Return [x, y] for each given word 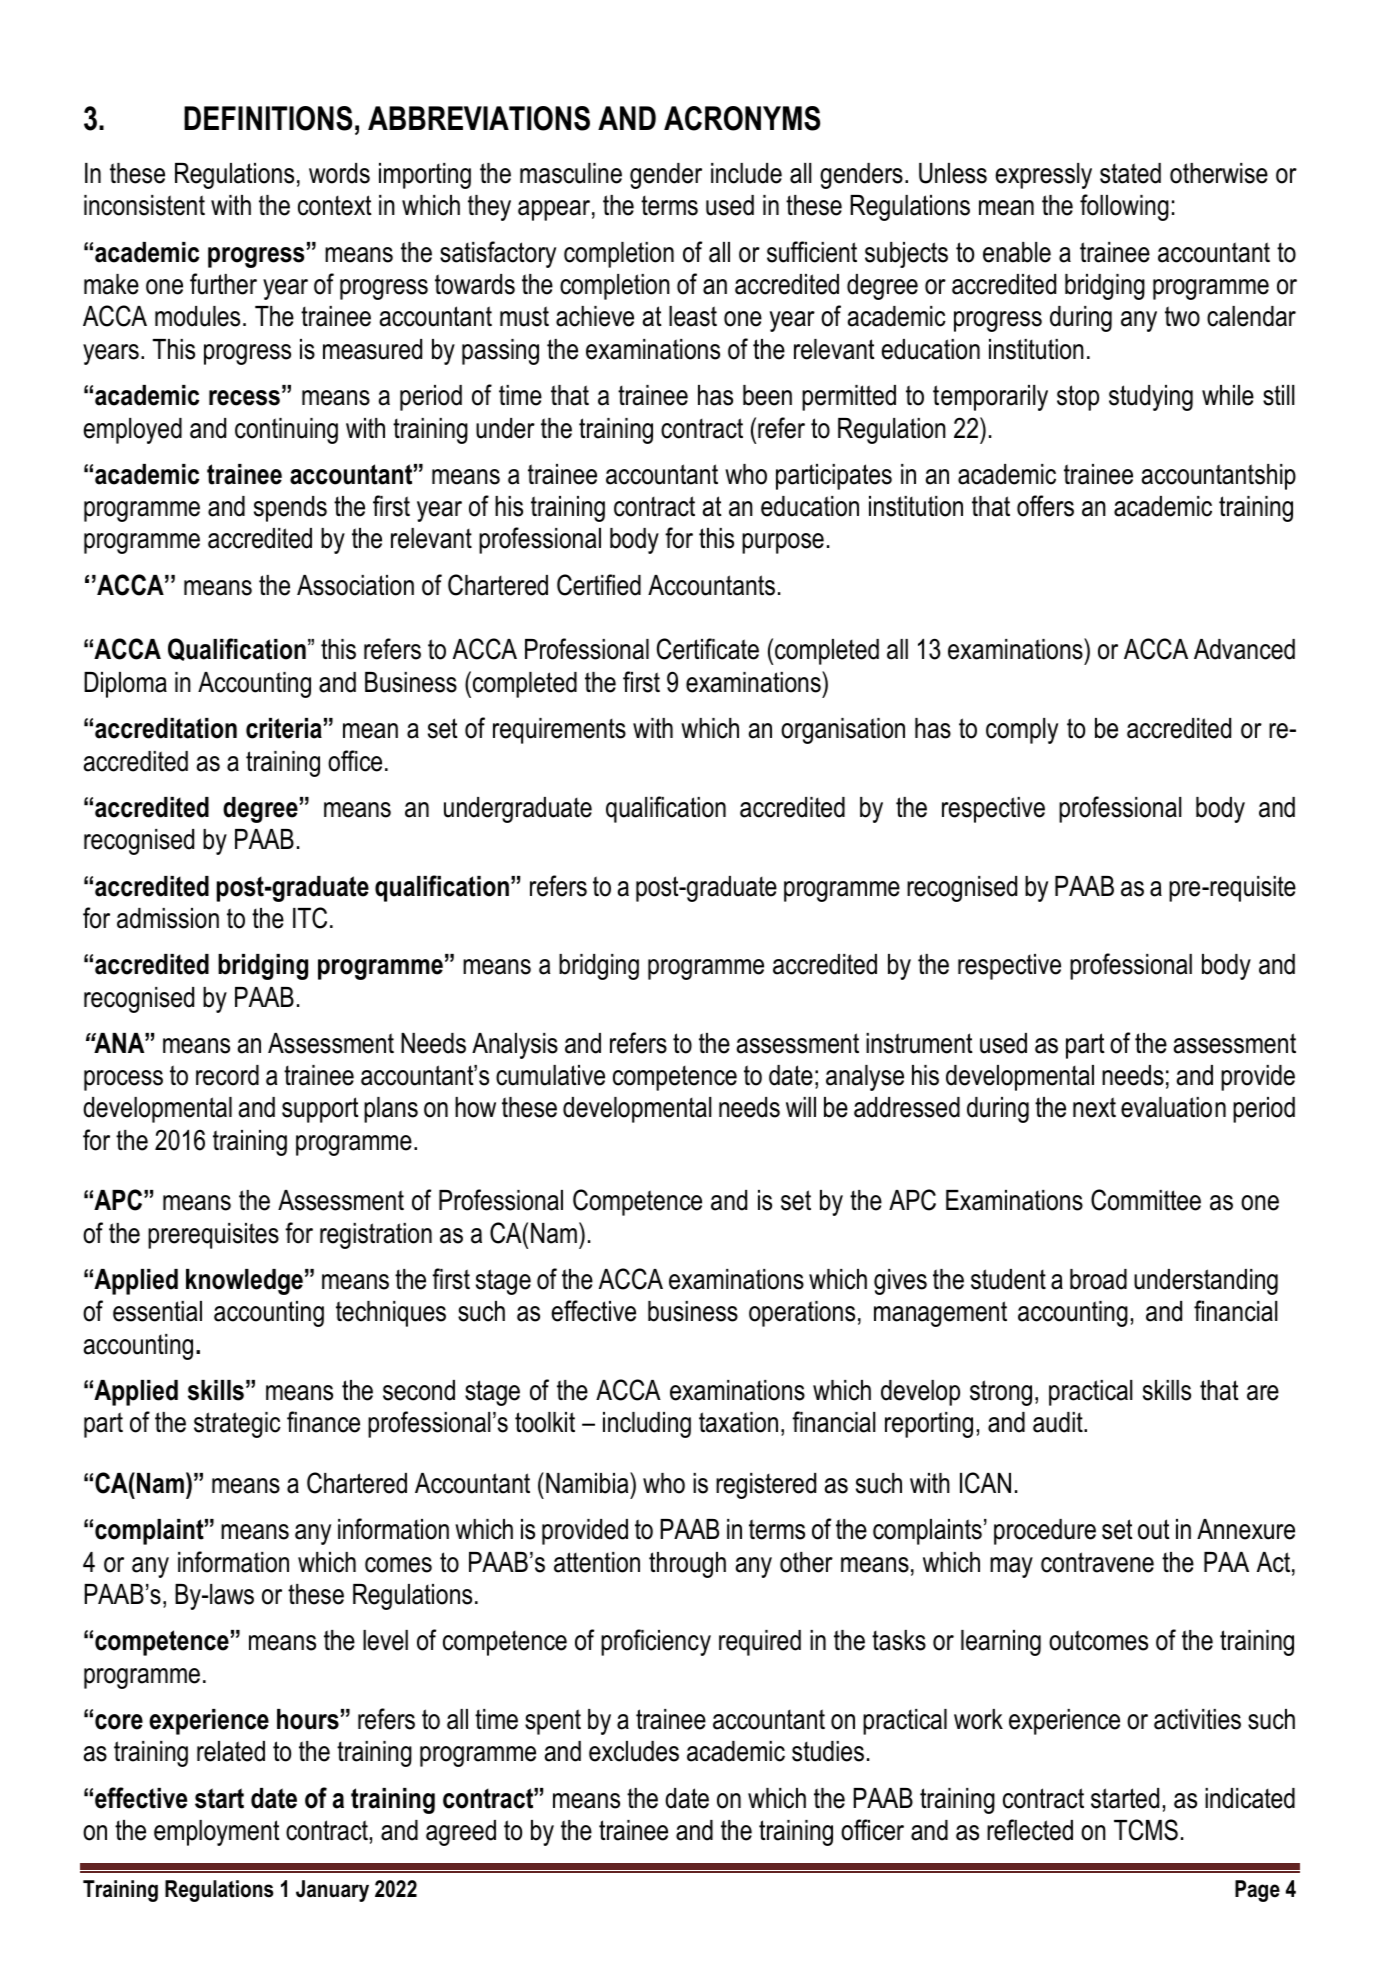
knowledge [244, 1282]
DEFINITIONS [268, 118]
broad [1098, 1279]
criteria [284, 728]
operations [802, 1314]
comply [1022, 731]
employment [217, 1833]
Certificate [708, 649]
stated [1130, 173]
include [746, 173]
